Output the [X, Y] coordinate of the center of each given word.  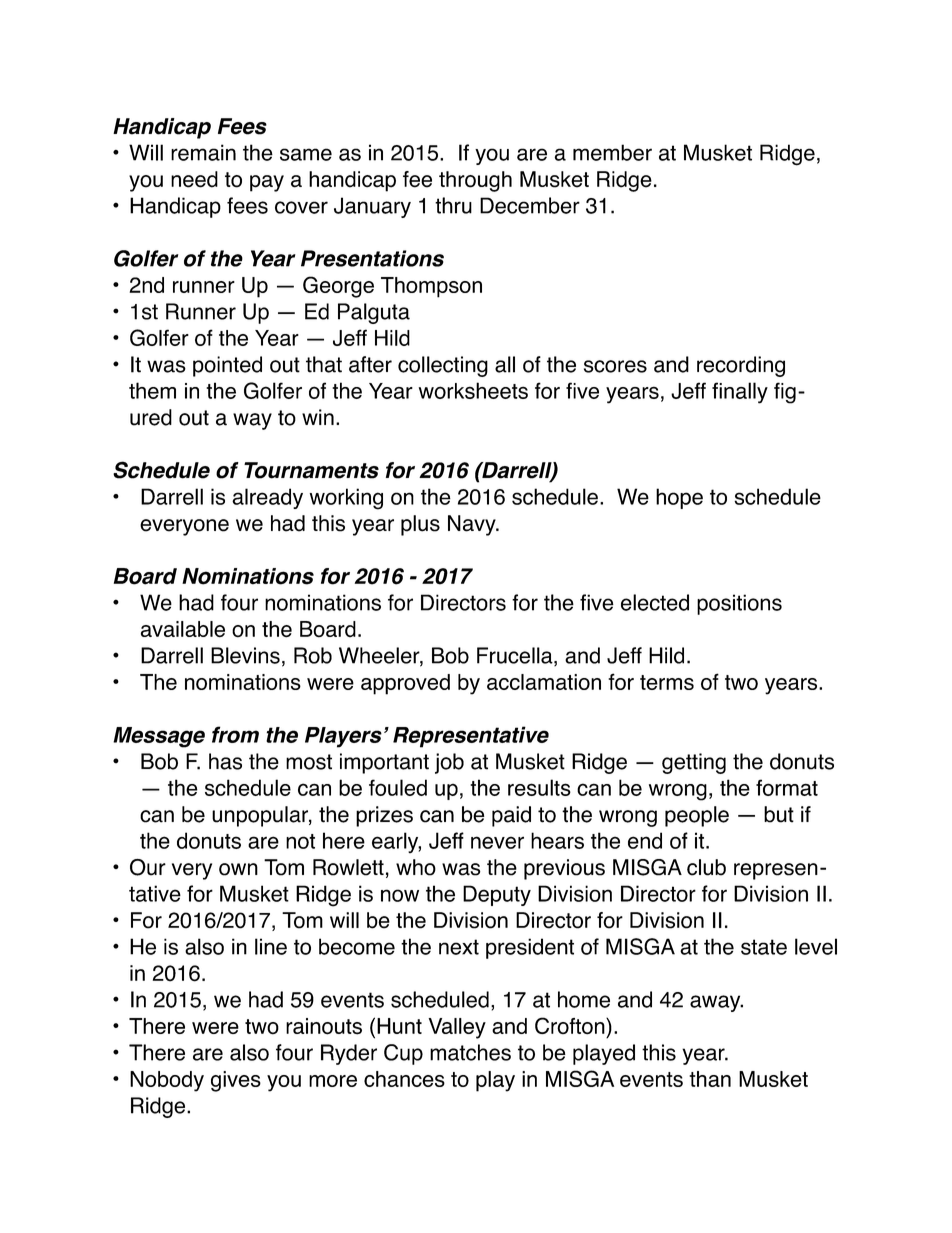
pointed [227, 366]
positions [739, 604]
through [475, 181]
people [697, 816]
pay [267, 183]
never [497, 842]
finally [740, 393]
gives [236, 1081]
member [612, 152]
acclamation [544, 682]
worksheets [473, 390]
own [238, 869]
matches [470, 1052]
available [183, 629]
